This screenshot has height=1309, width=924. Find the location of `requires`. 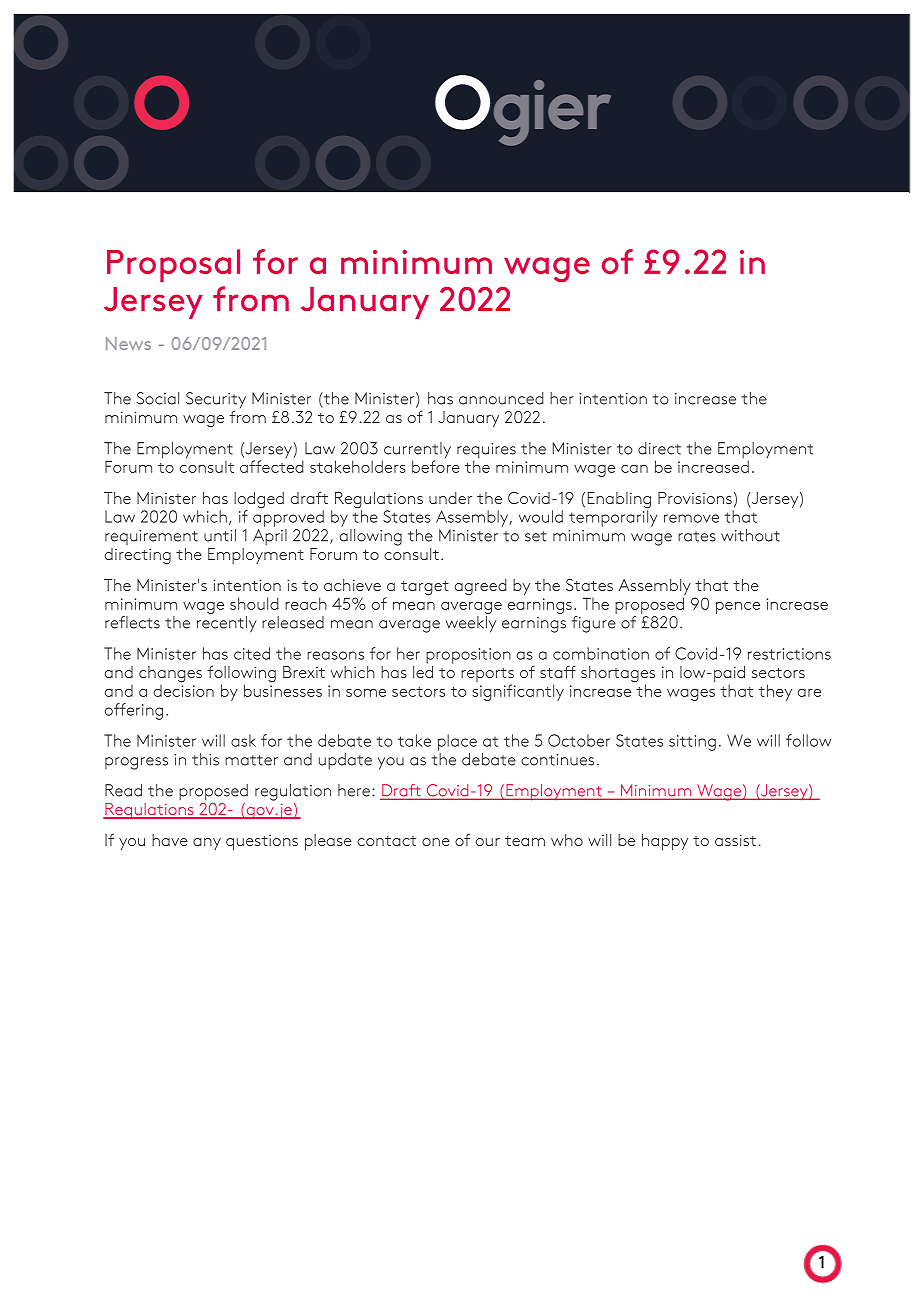

requires is located at coordinates (486, 452).
